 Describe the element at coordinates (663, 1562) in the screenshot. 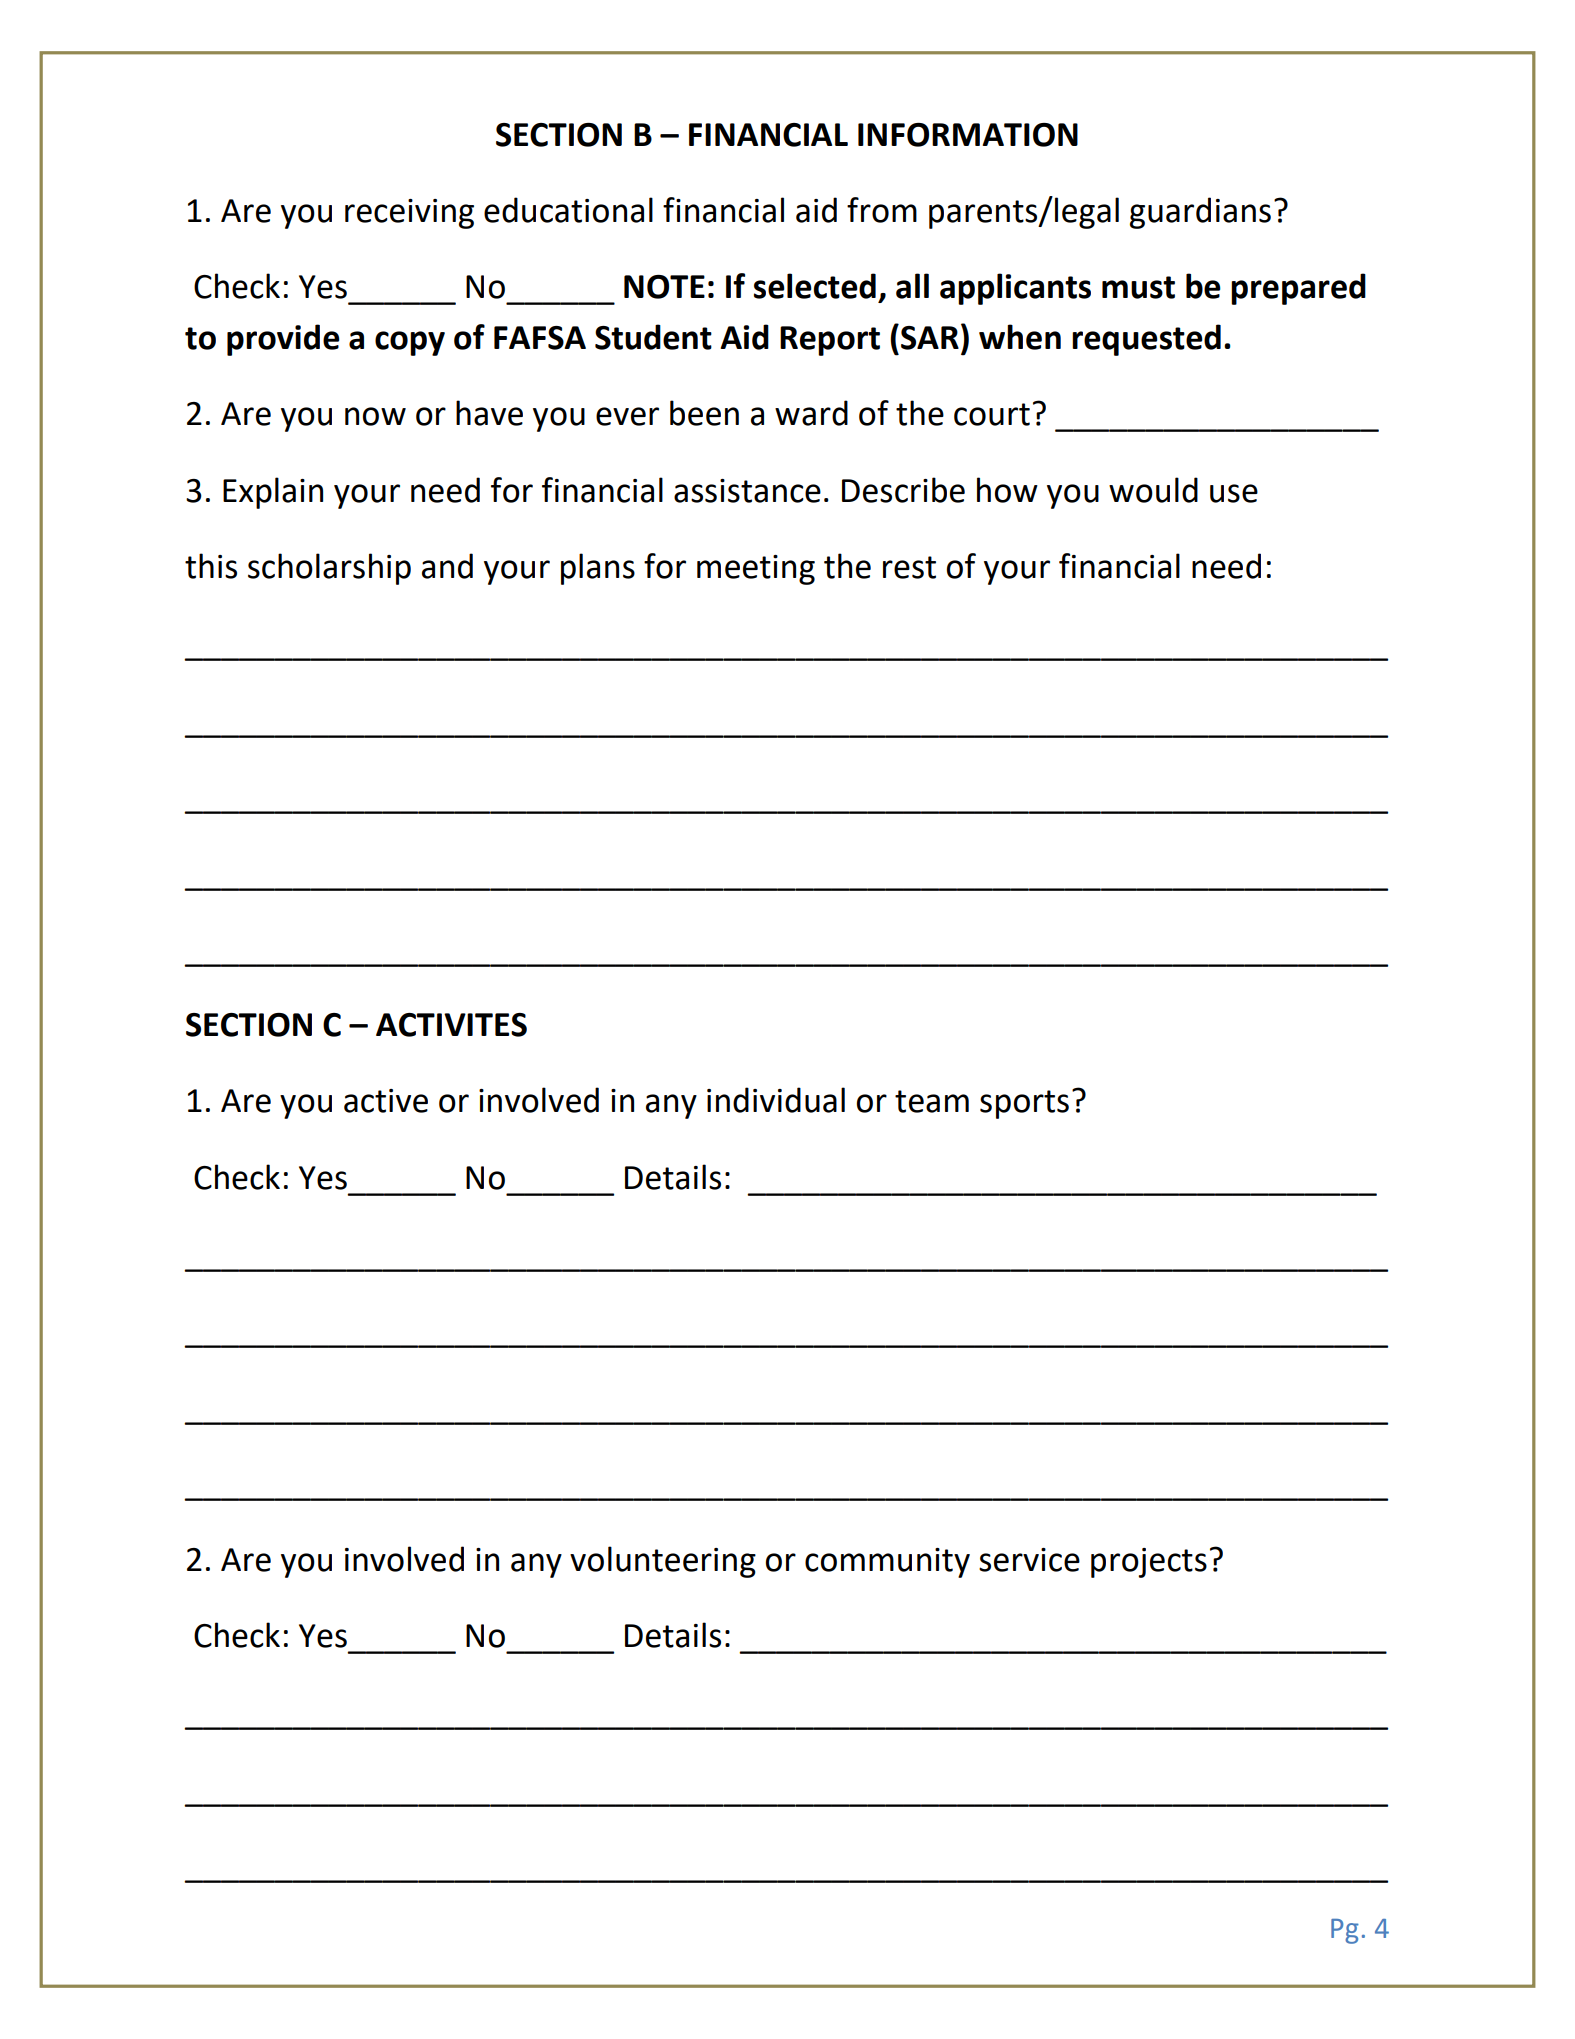

I see `volunteering` at that location.
